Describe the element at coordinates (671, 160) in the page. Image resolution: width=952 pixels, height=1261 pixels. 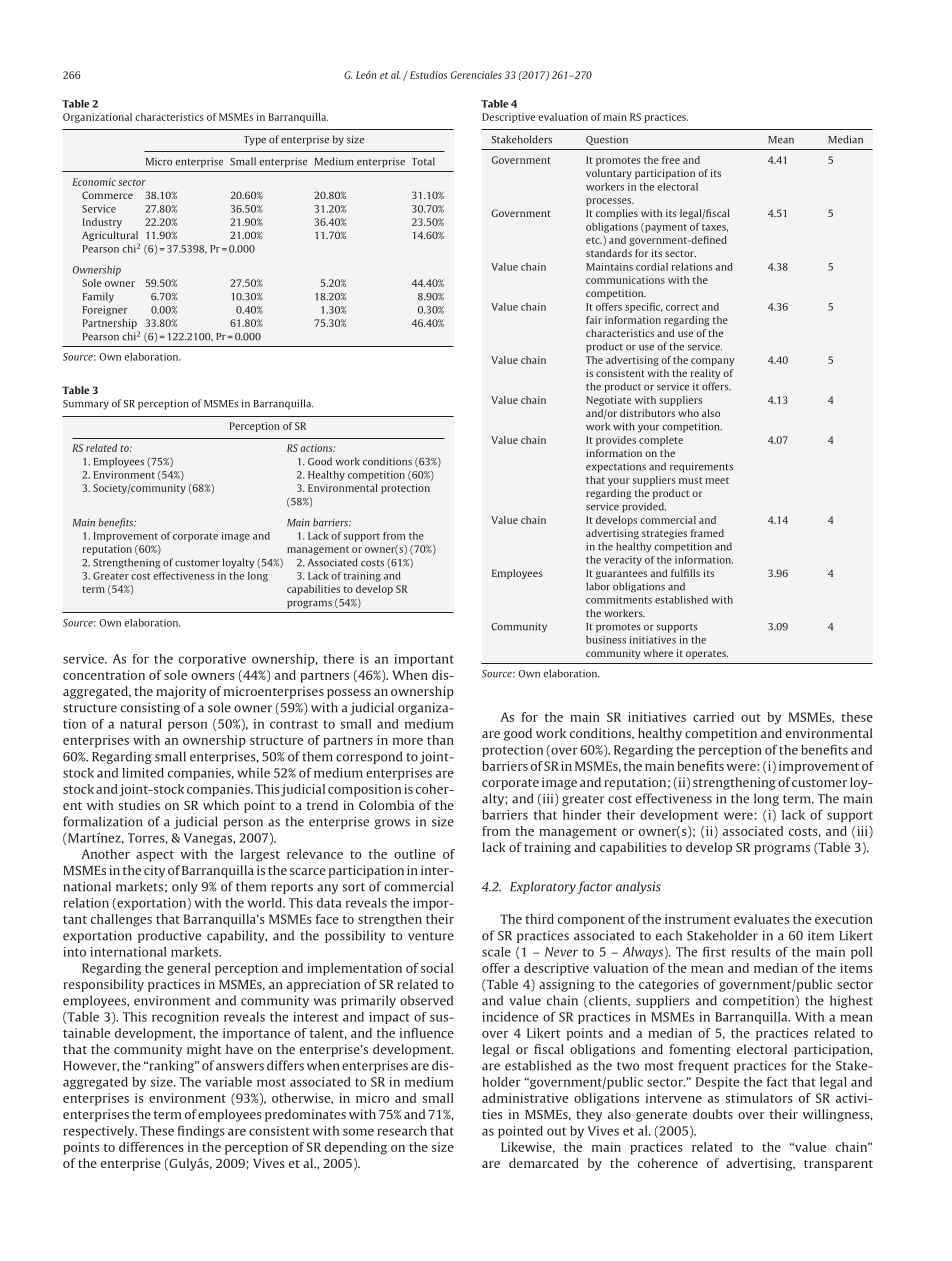
I see `free` at that location.
